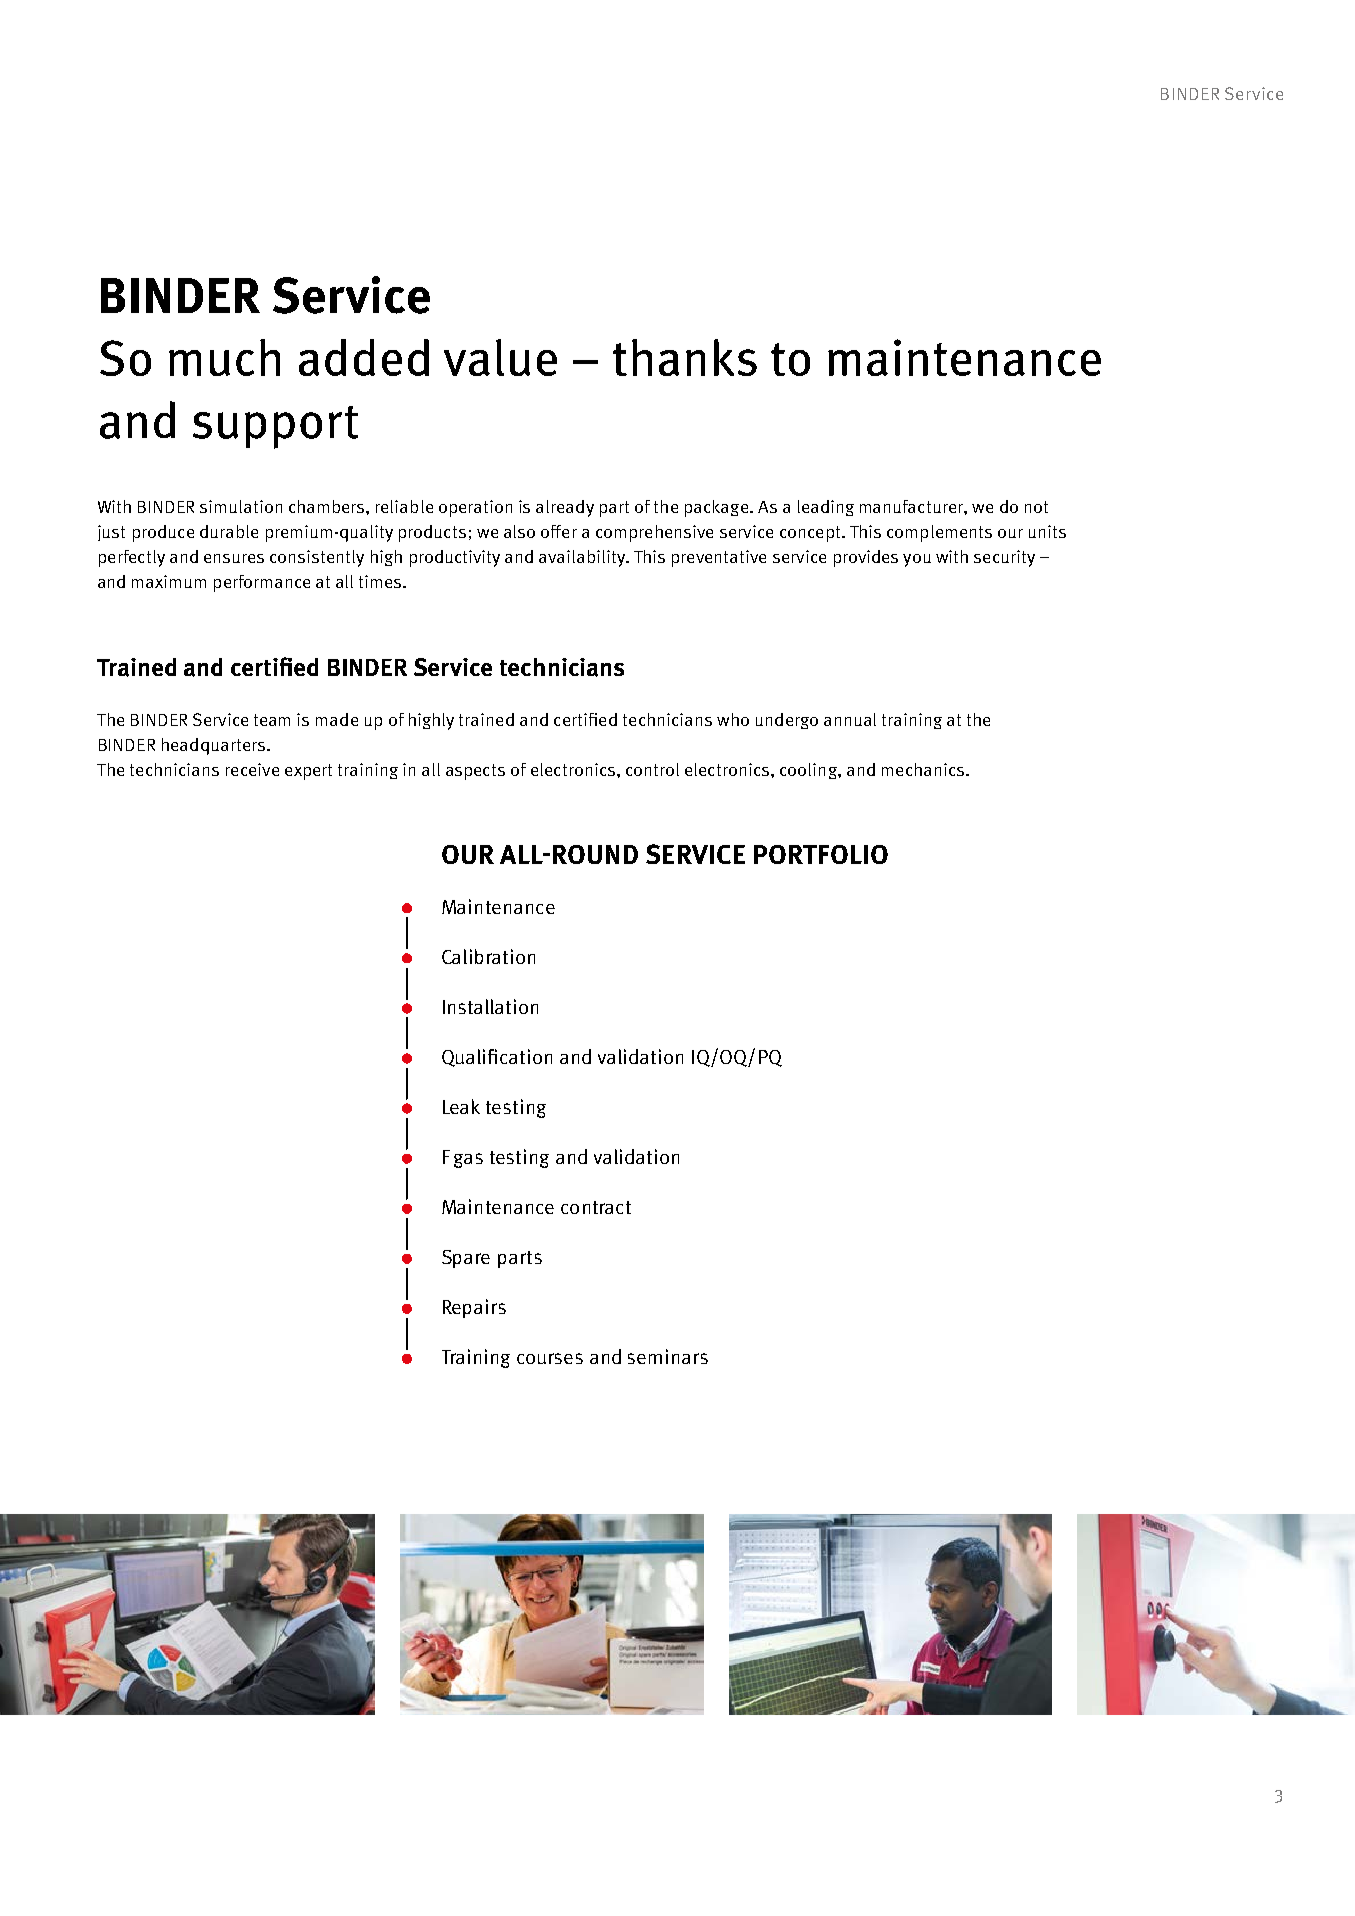 The width and height of the screenshot is (1355, 1916). What do you see at coordinates (500, 357) in the screenshot?
I see `value` at bounding box center [500, 357].
